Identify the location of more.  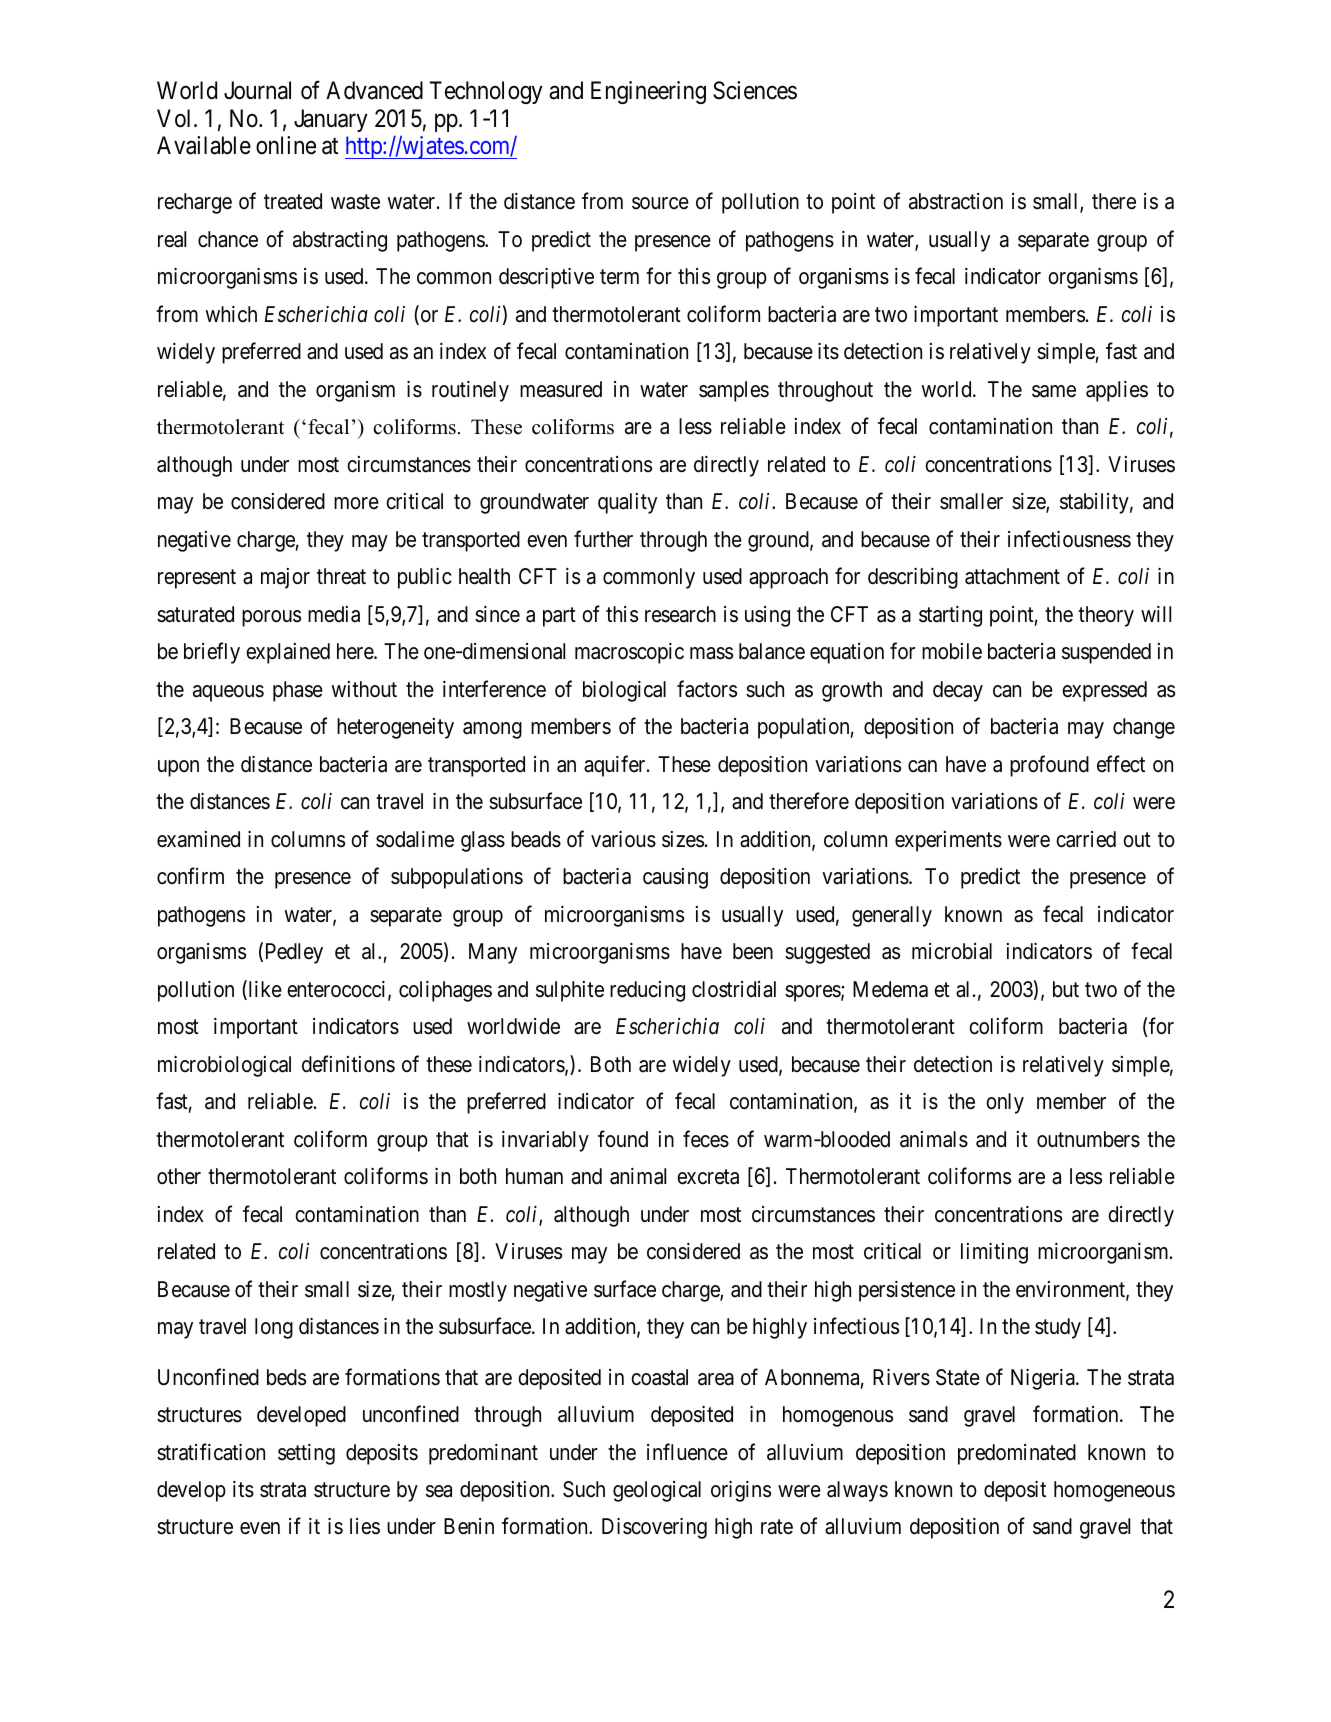
(356, 503).
